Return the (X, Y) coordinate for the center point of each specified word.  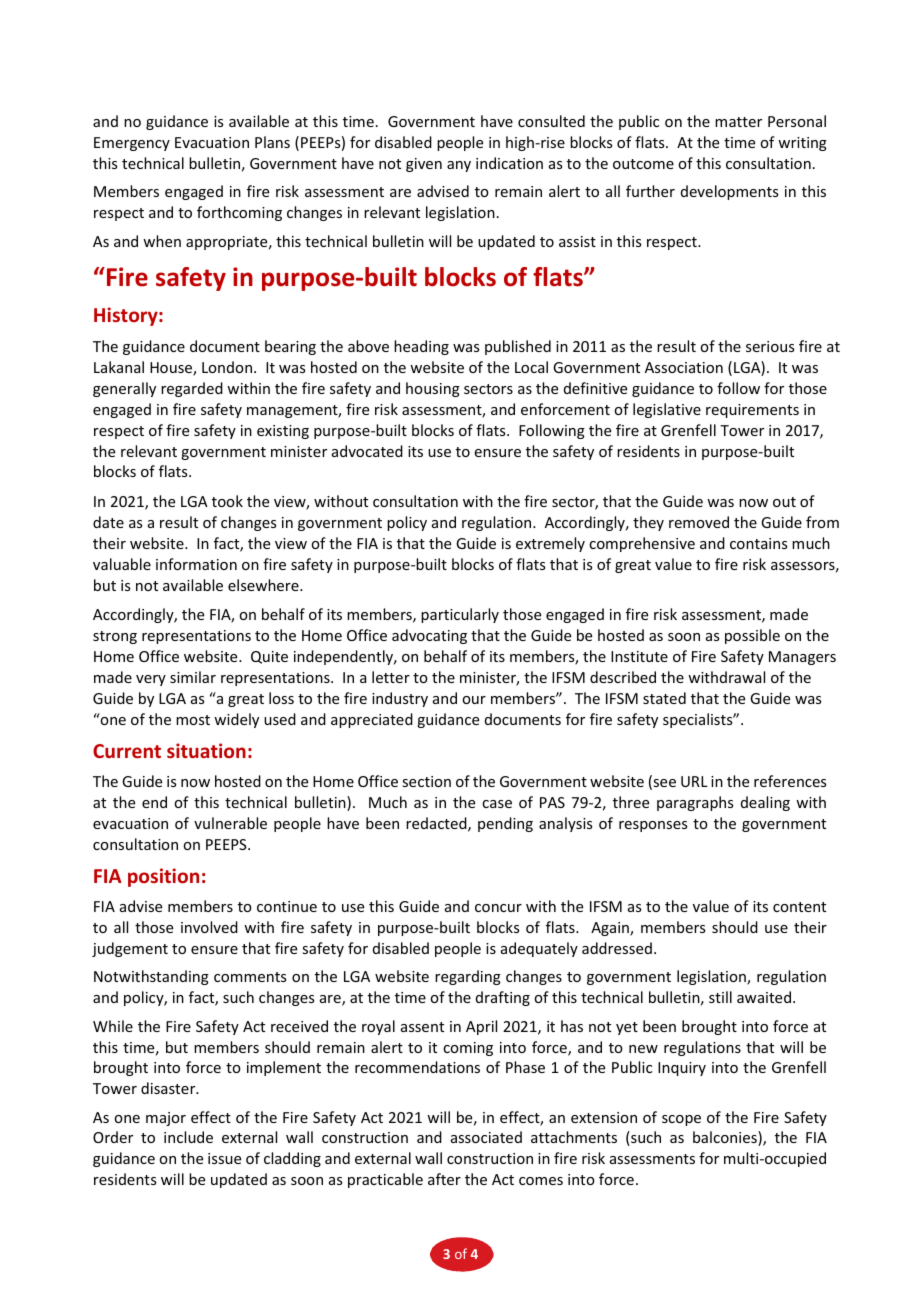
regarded (192, 389)
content (799, 907)
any (459, 166)
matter (738, 122)
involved (209, 927)
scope (681, 1120)
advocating (429, 636)
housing (433, 389)
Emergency (132, 144)
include (188, 1137)
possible (752, 636)
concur (498, 908)
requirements (752, 411)
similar (193, 677)
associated (486, 1137)
